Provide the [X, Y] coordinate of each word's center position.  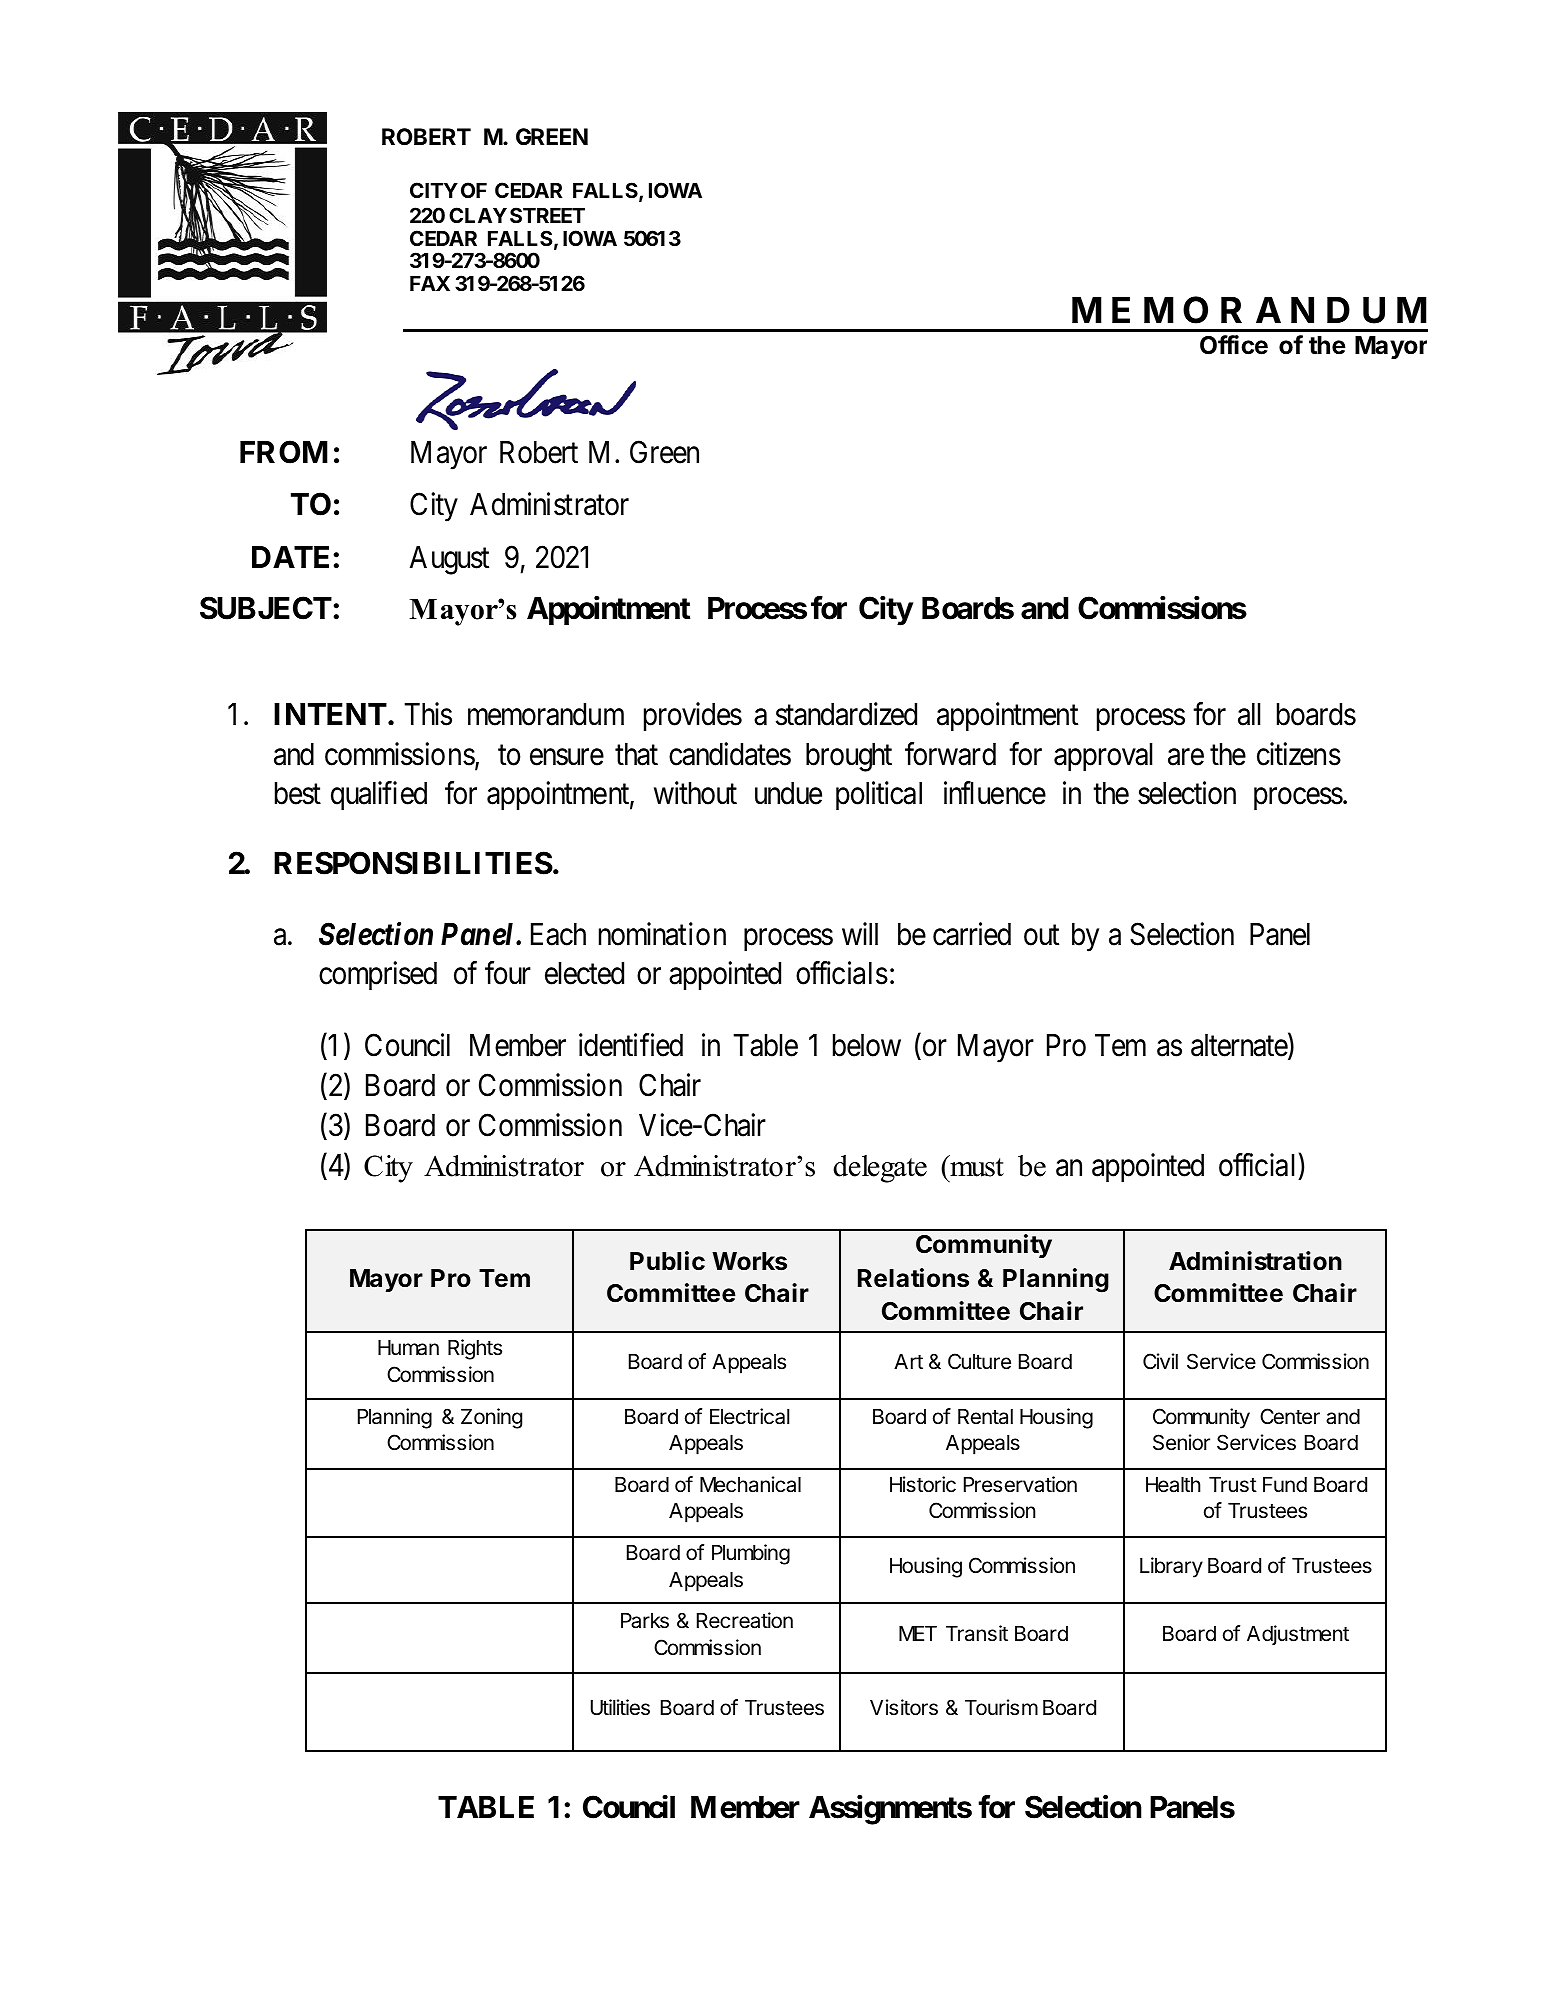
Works [749, 1261]
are [1186, 757]
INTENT [331, 714]
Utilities [620, 1707]
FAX [430, 283]
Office [1234, 345]
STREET [547, 215]
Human [408, 1348]
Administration [1255, 1261]
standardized [846, 714]
